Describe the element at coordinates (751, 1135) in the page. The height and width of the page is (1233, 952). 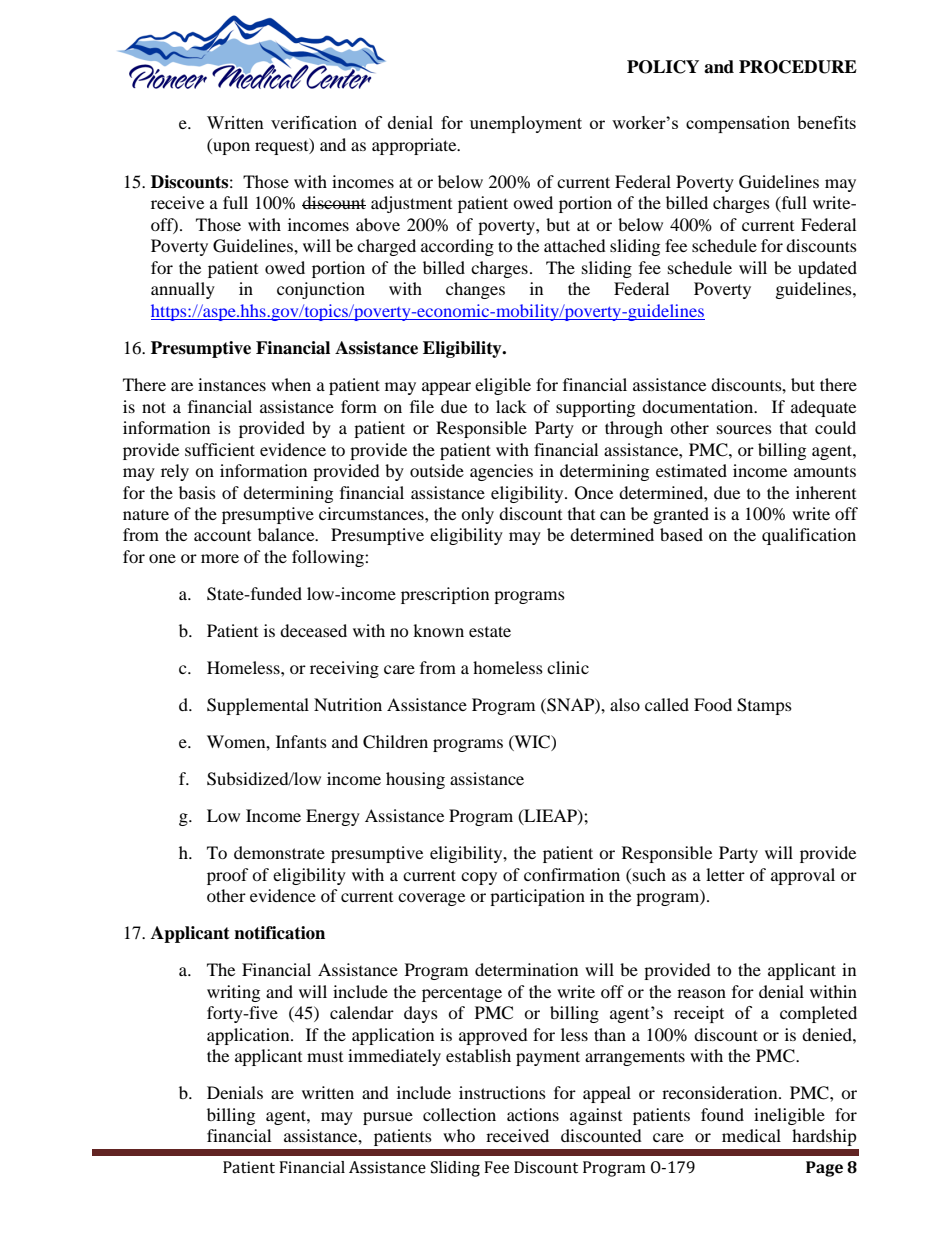
I see `medical` at that location.
